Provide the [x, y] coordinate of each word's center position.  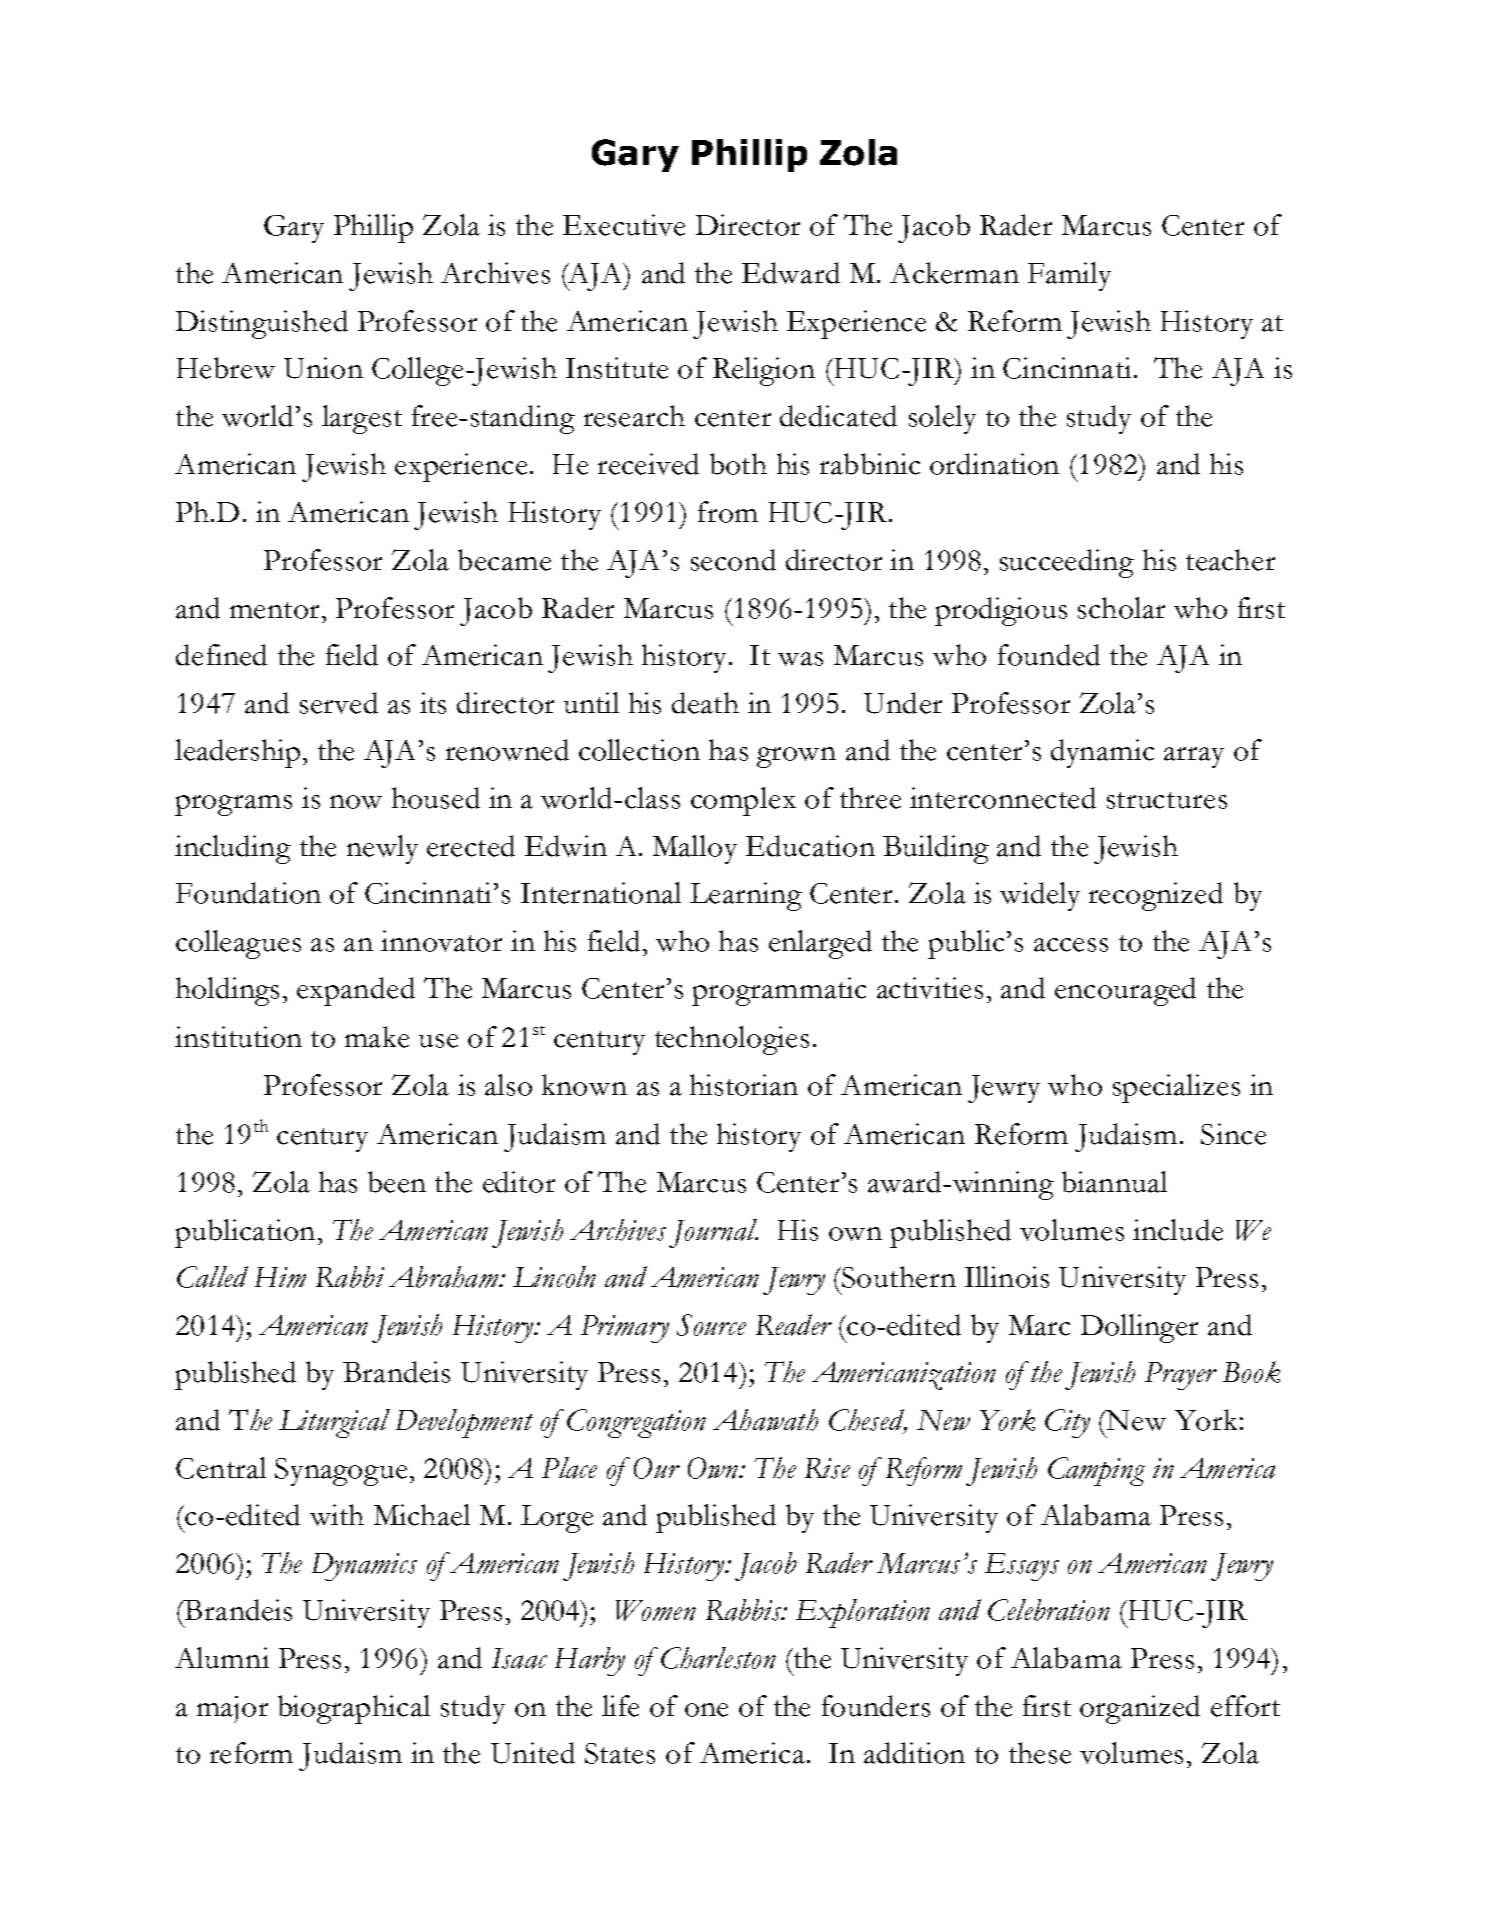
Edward [791, 273]
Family [1069, 276]
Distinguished [262, 324]
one [706, 1710]
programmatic [779, 991]
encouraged [1125, 991]
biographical [354, 1709]
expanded [356, 991]
